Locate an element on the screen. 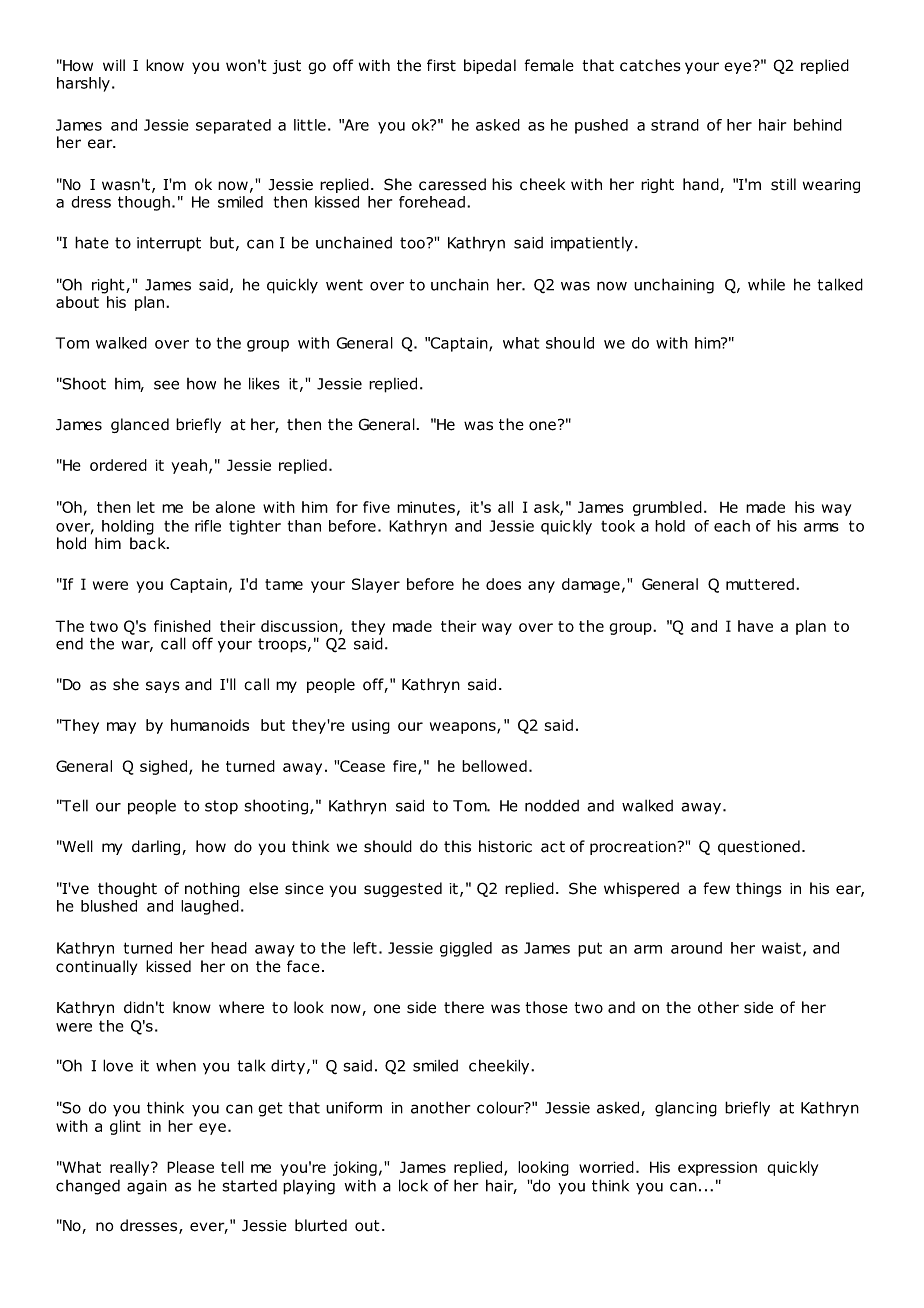 The image size is (924, 1308). will is located at coordinates (114, 65).
